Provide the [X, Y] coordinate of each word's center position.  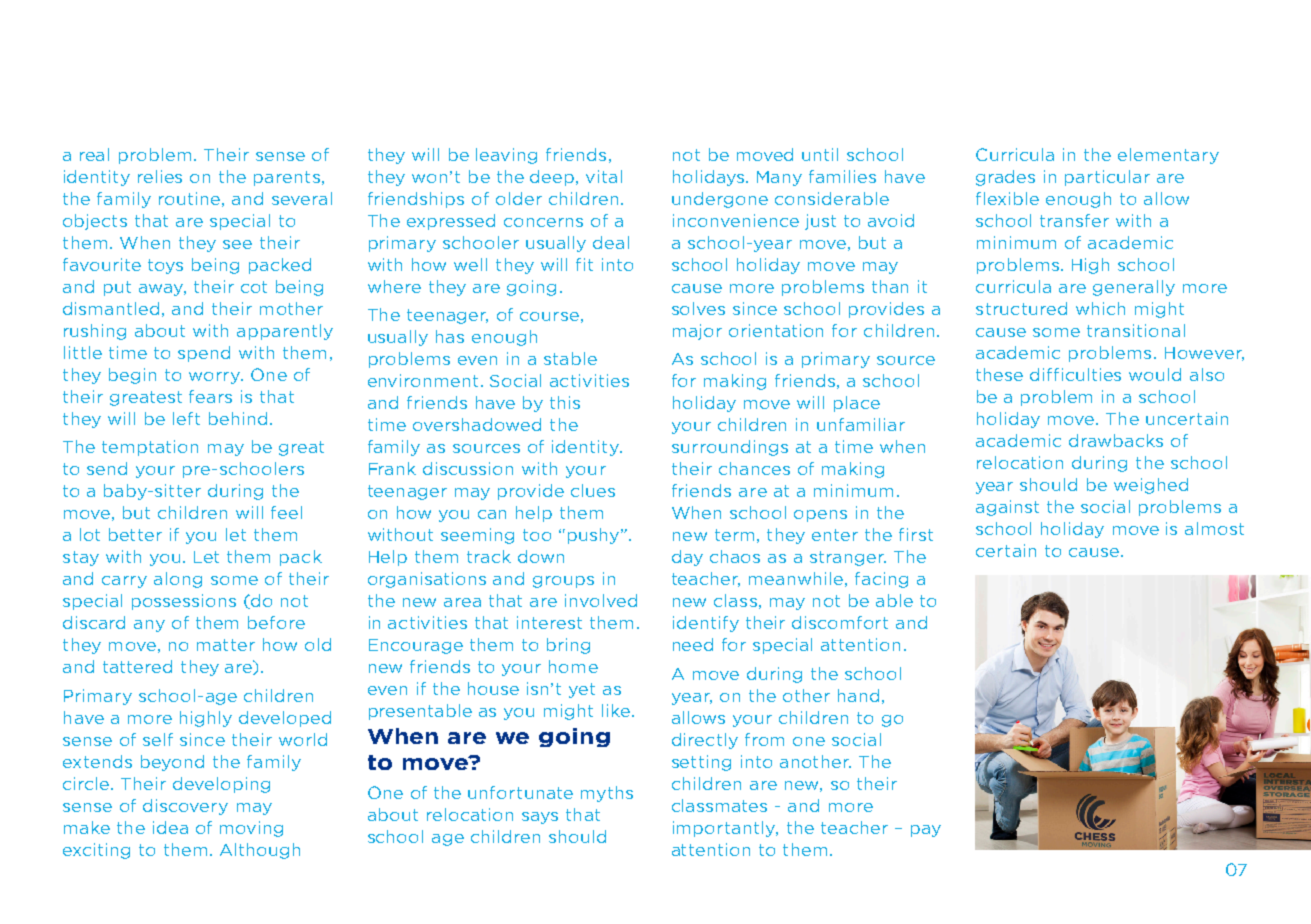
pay [926, 831]
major [697, 332]
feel [286, 512]
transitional [1136, 330]
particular [1107, 178]
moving [251, 829]
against [1007, 508]
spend [204, 354]
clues [593, 490]
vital [604, 176]
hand [858, 695]
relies [160, 176]
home [573, 666]
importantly [725, 829]
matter [226, 645]
